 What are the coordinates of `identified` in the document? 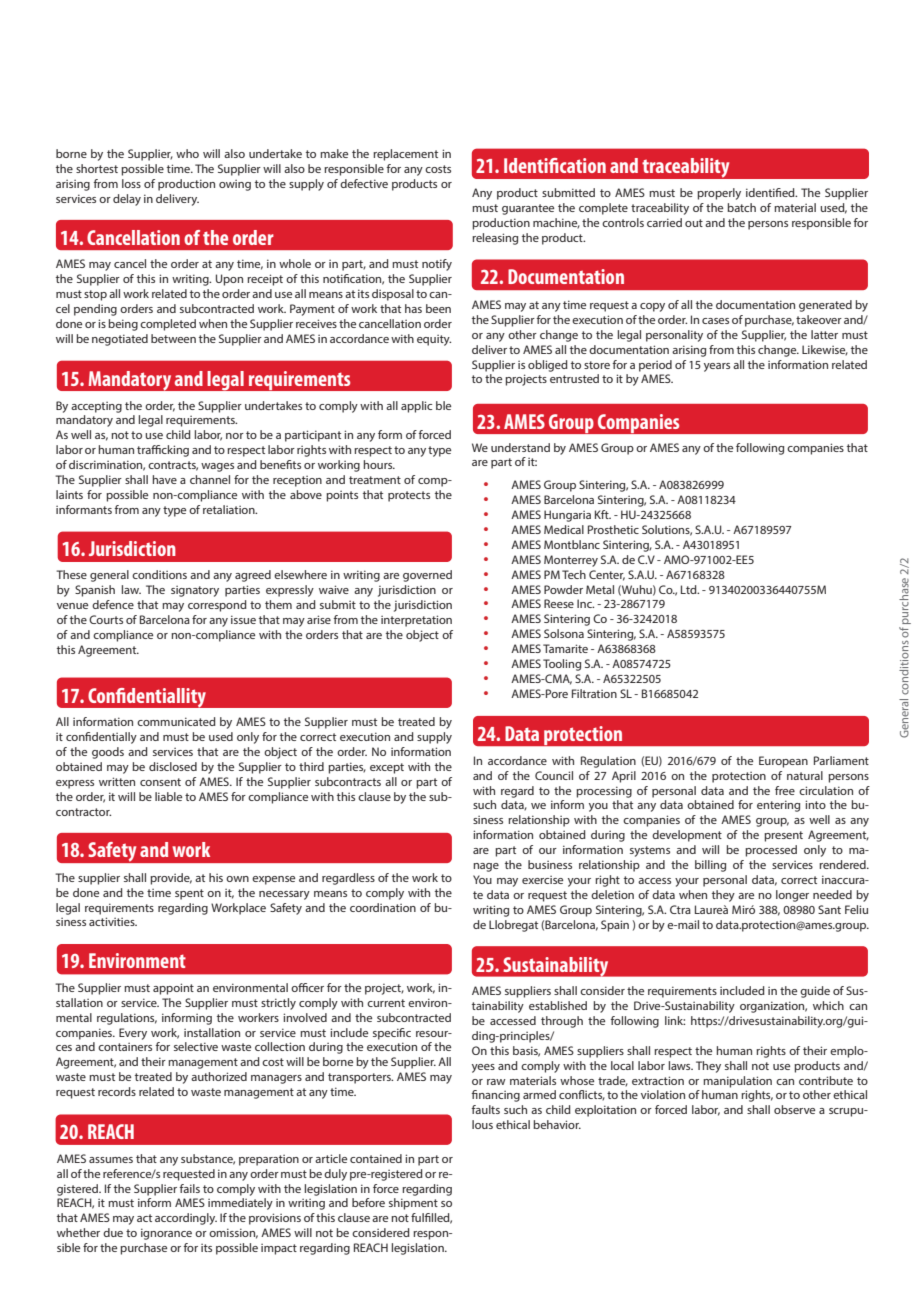 It's located at (771, 192).
